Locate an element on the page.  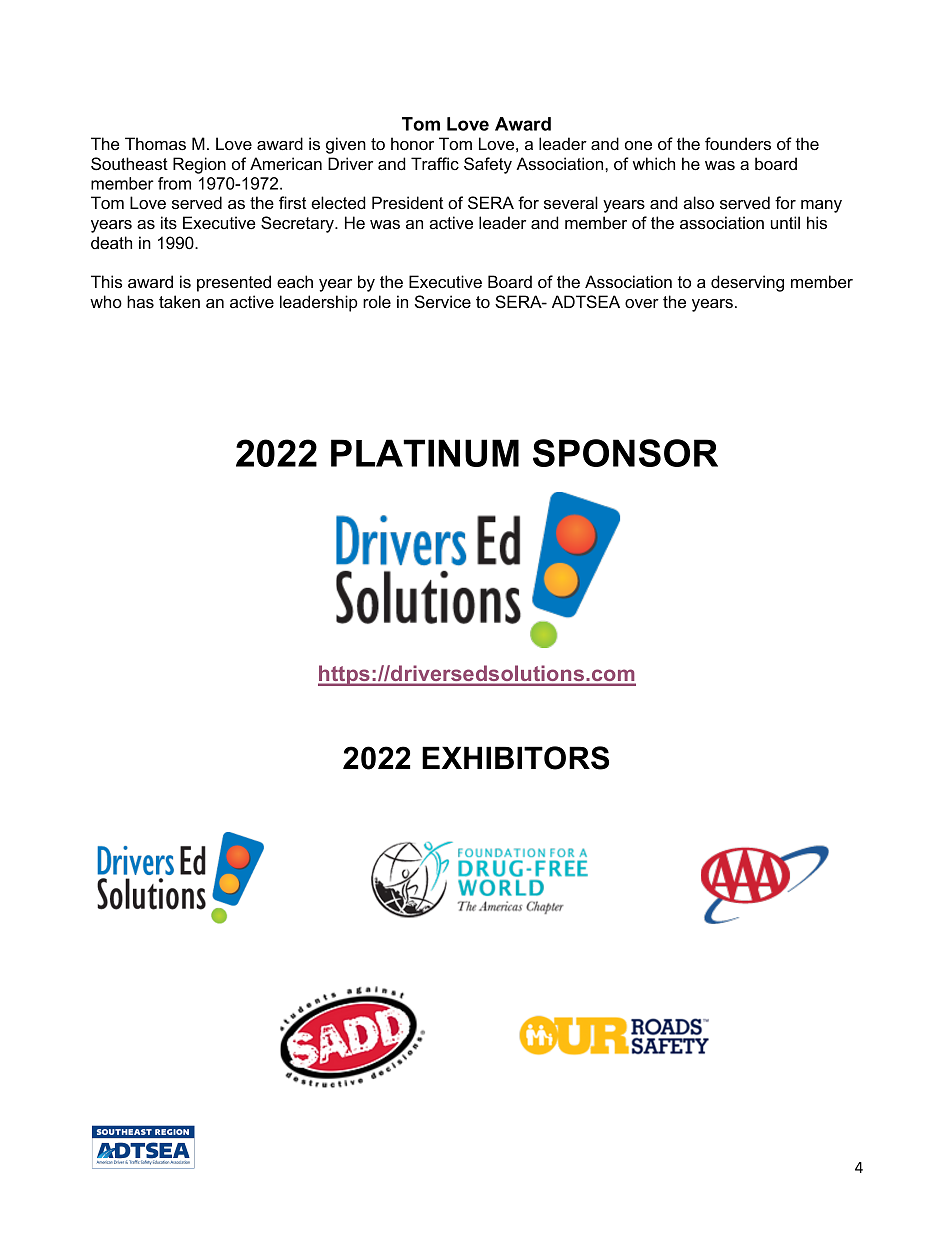
each is located at coordinates (295, 281).
